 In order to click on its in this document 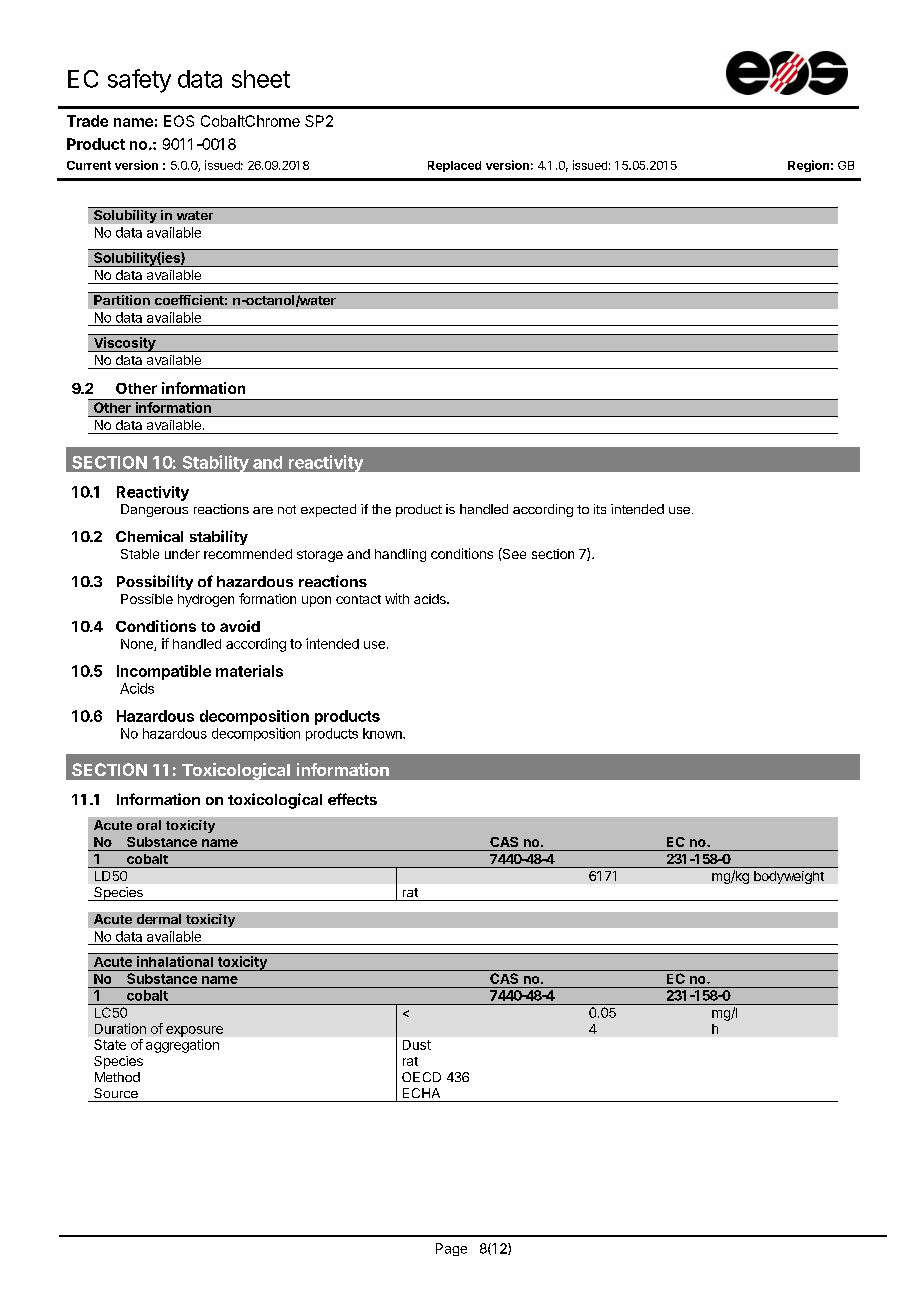, I will do `click(600, 509)`.
